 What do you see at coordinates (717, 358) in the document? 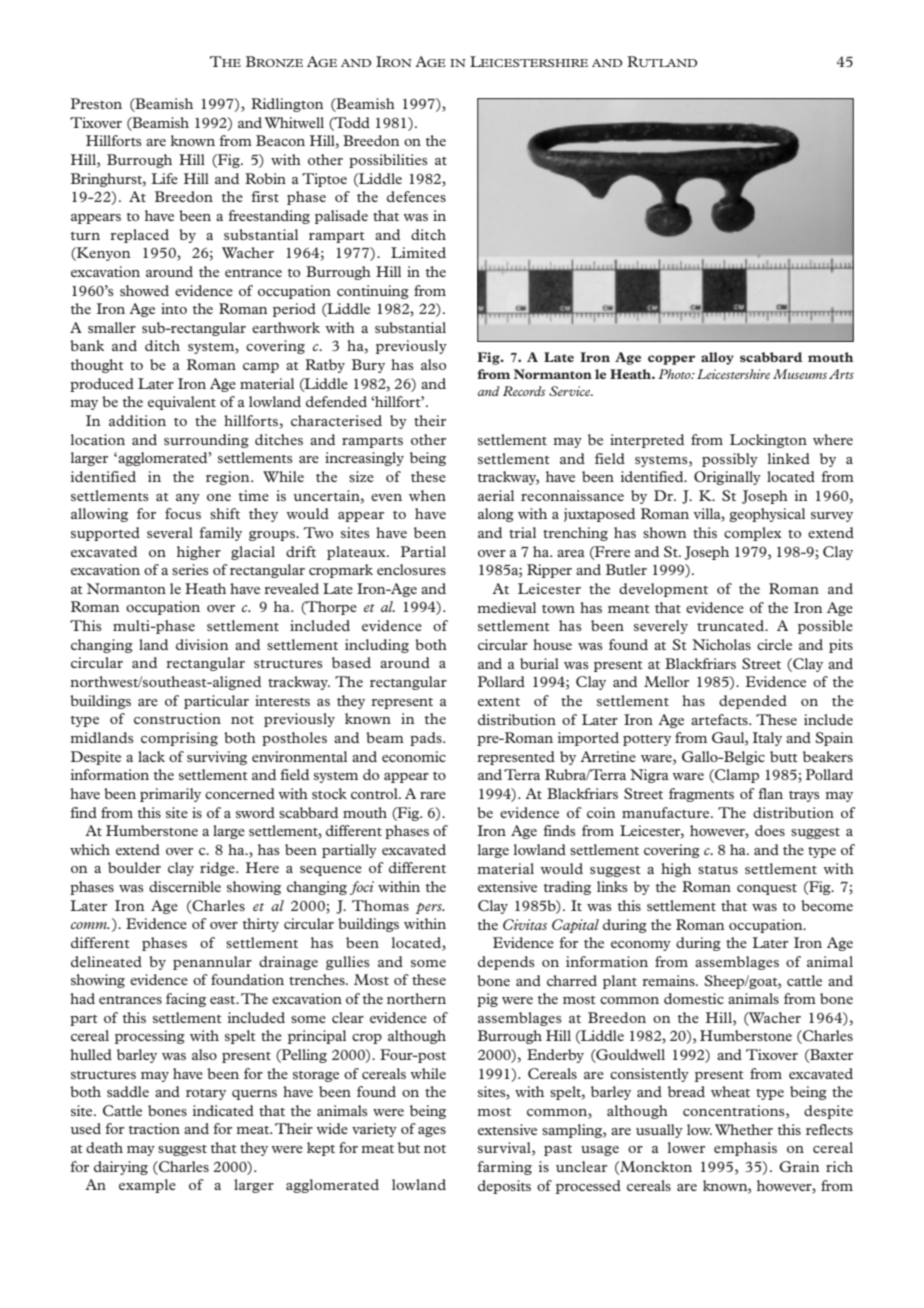
I see `alloy` at bounding box center [717, 358].
